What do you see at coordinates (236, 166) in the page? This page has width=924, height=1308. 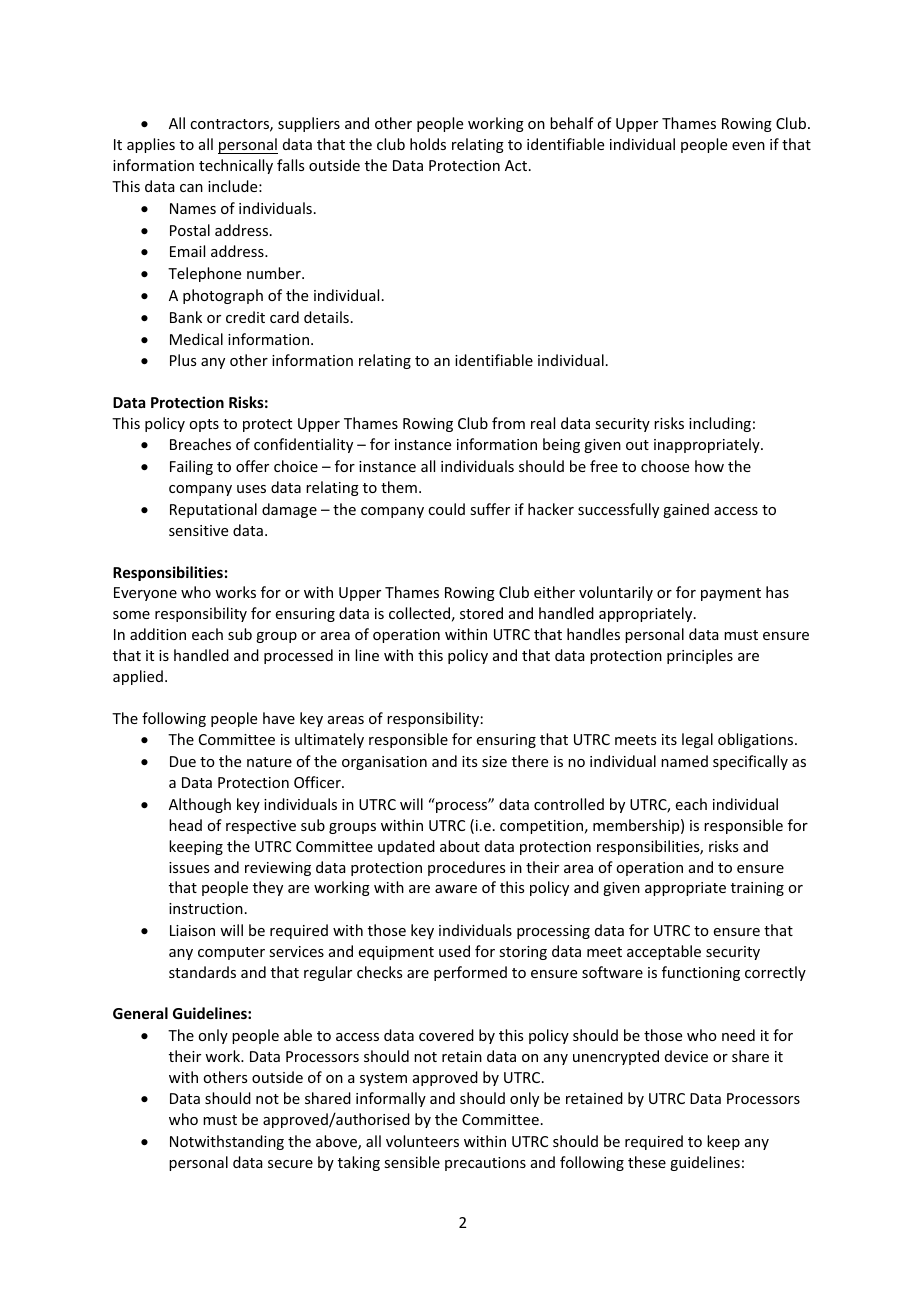 I see `technically` at bounding box center [236, 166].
